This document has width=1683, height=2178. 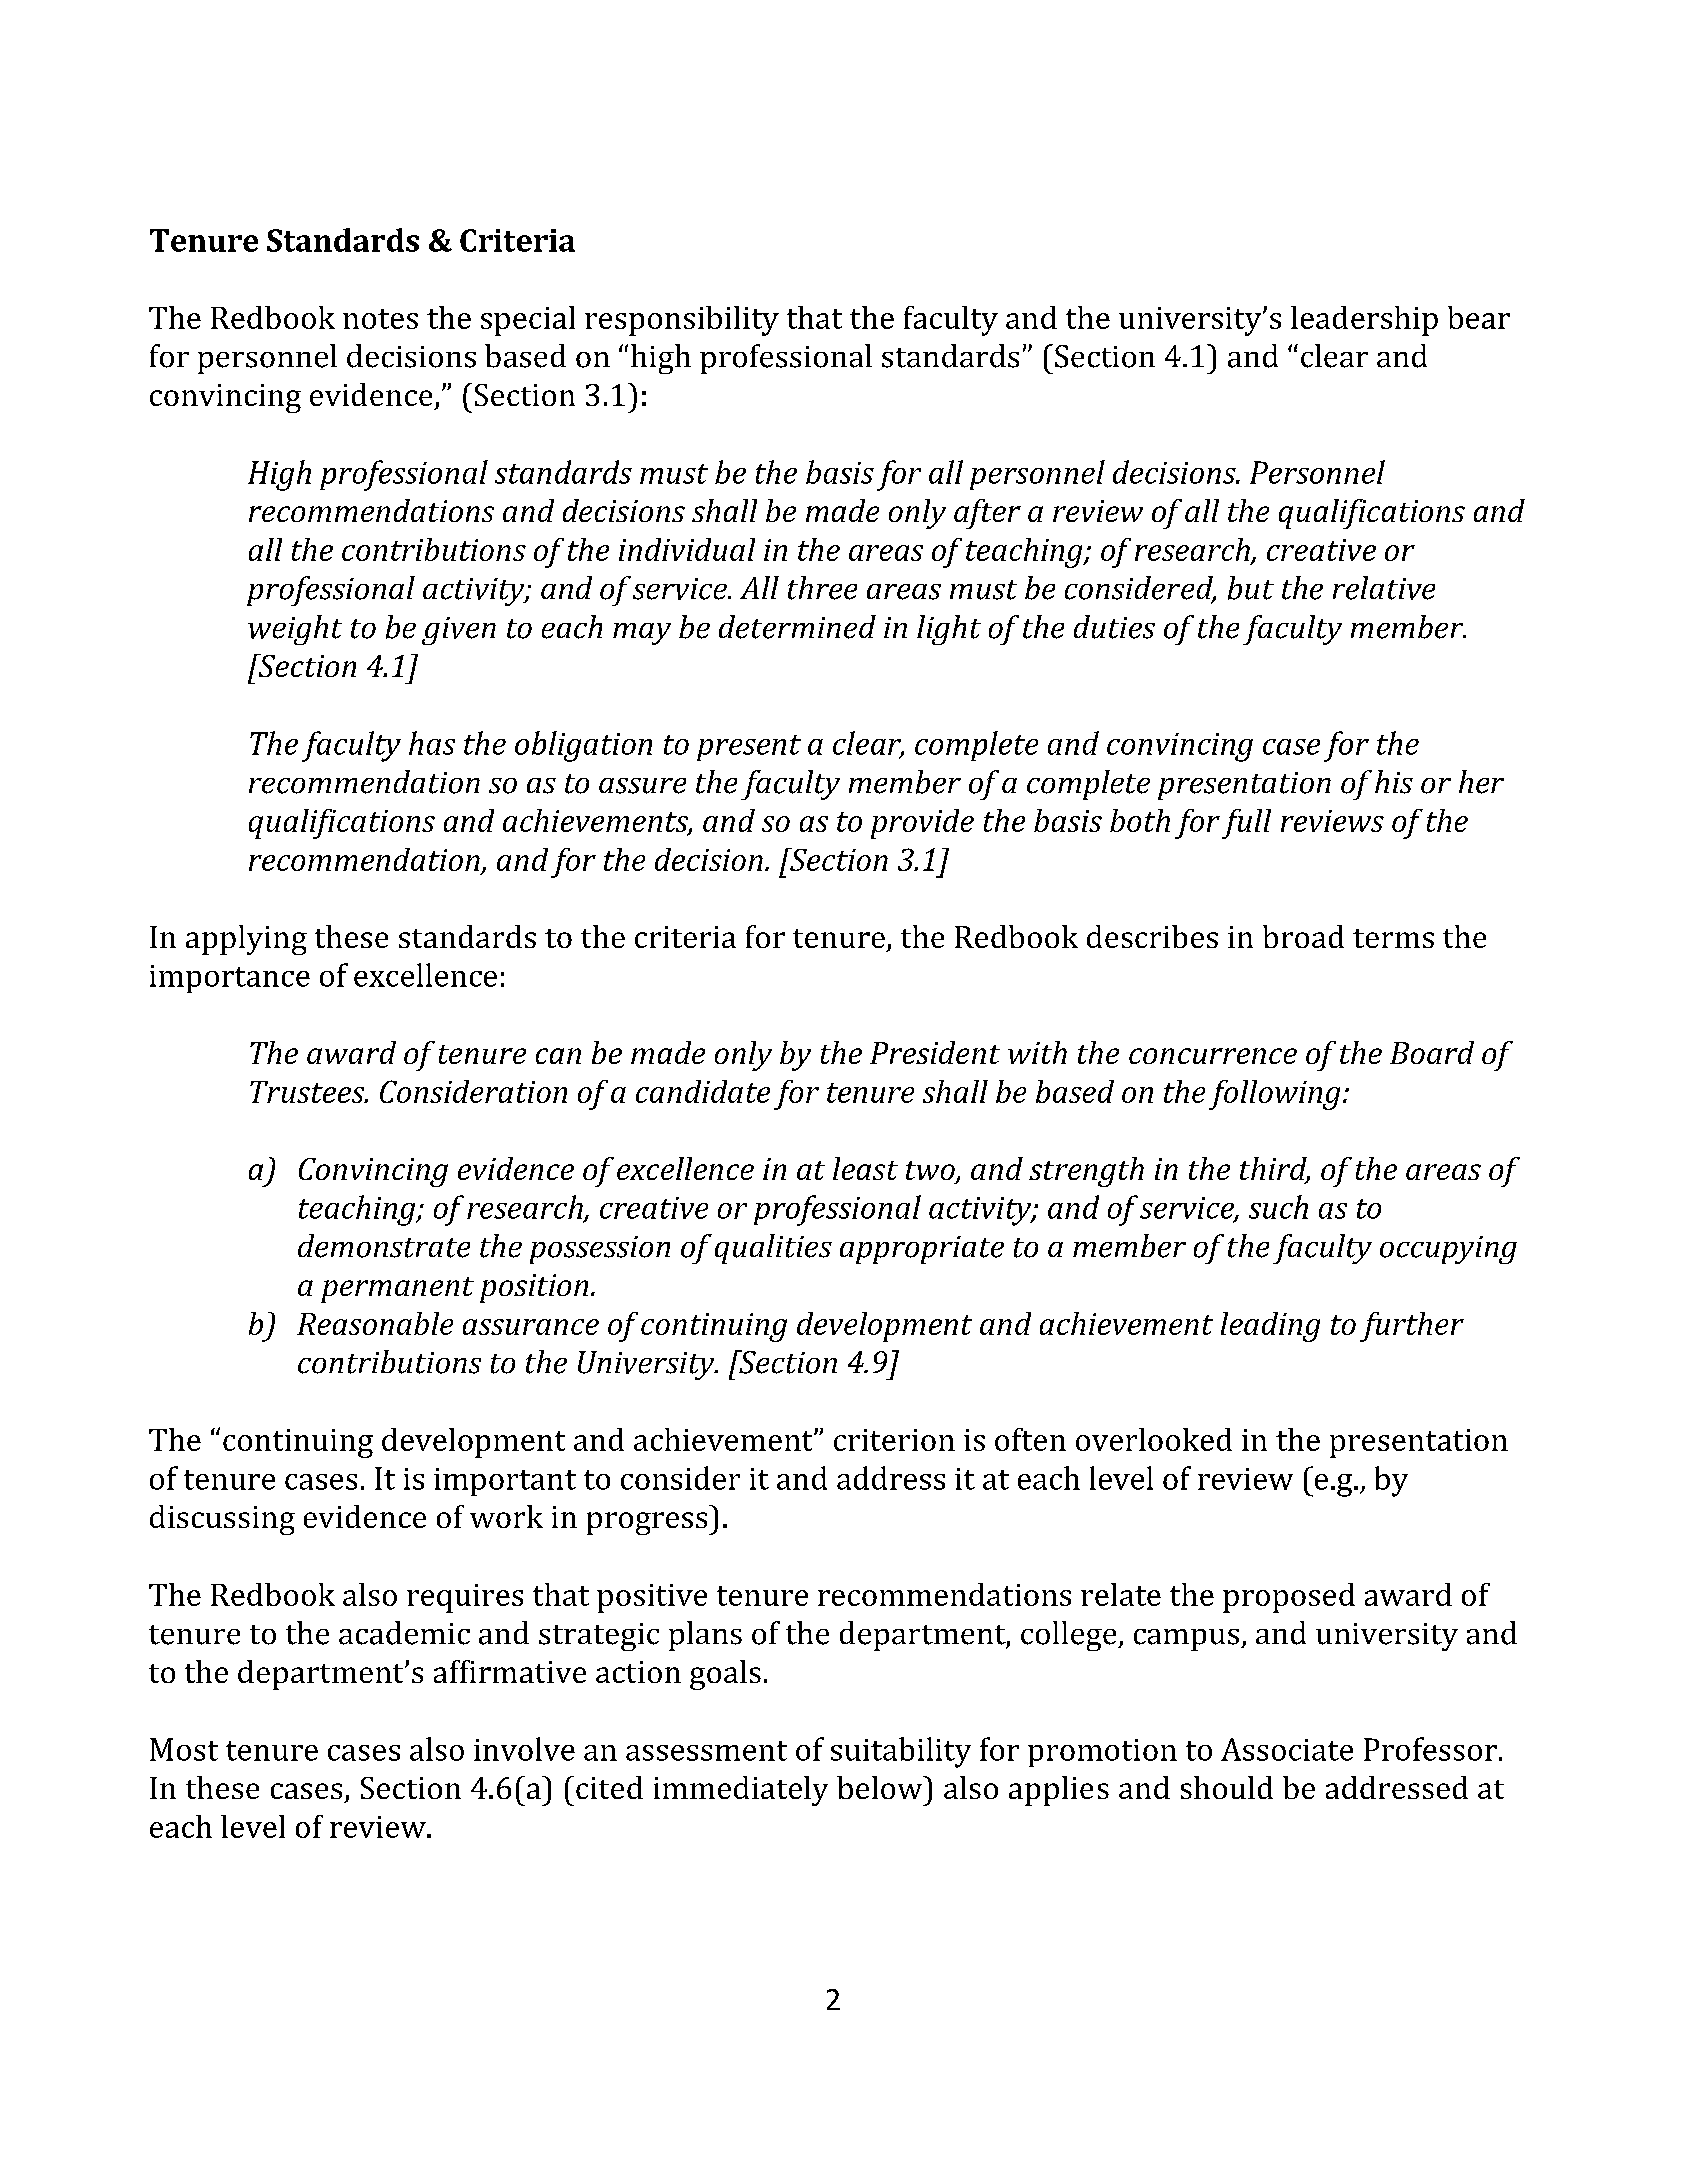 What do you see at coordinates (432, 743) in the document?
I see `has` at bounding box center [432, 743].
